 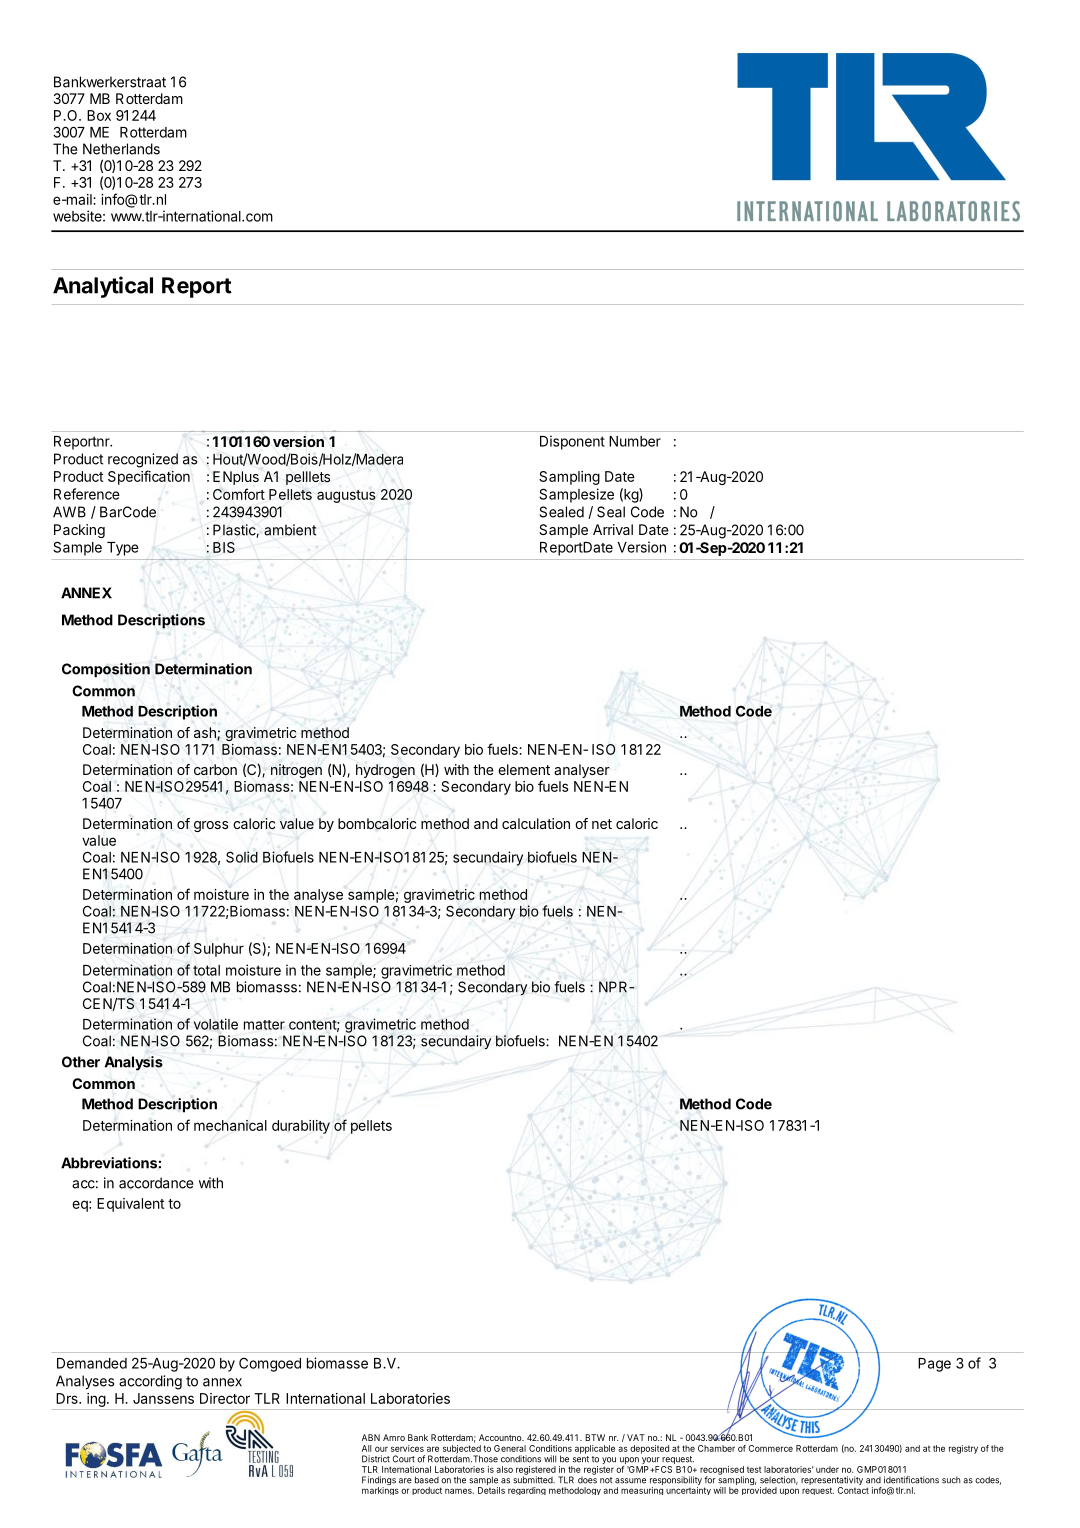 What do you see at coordinates (121, 149) in the document?
I see `Netherlands` at bounding box center [121, 149].
